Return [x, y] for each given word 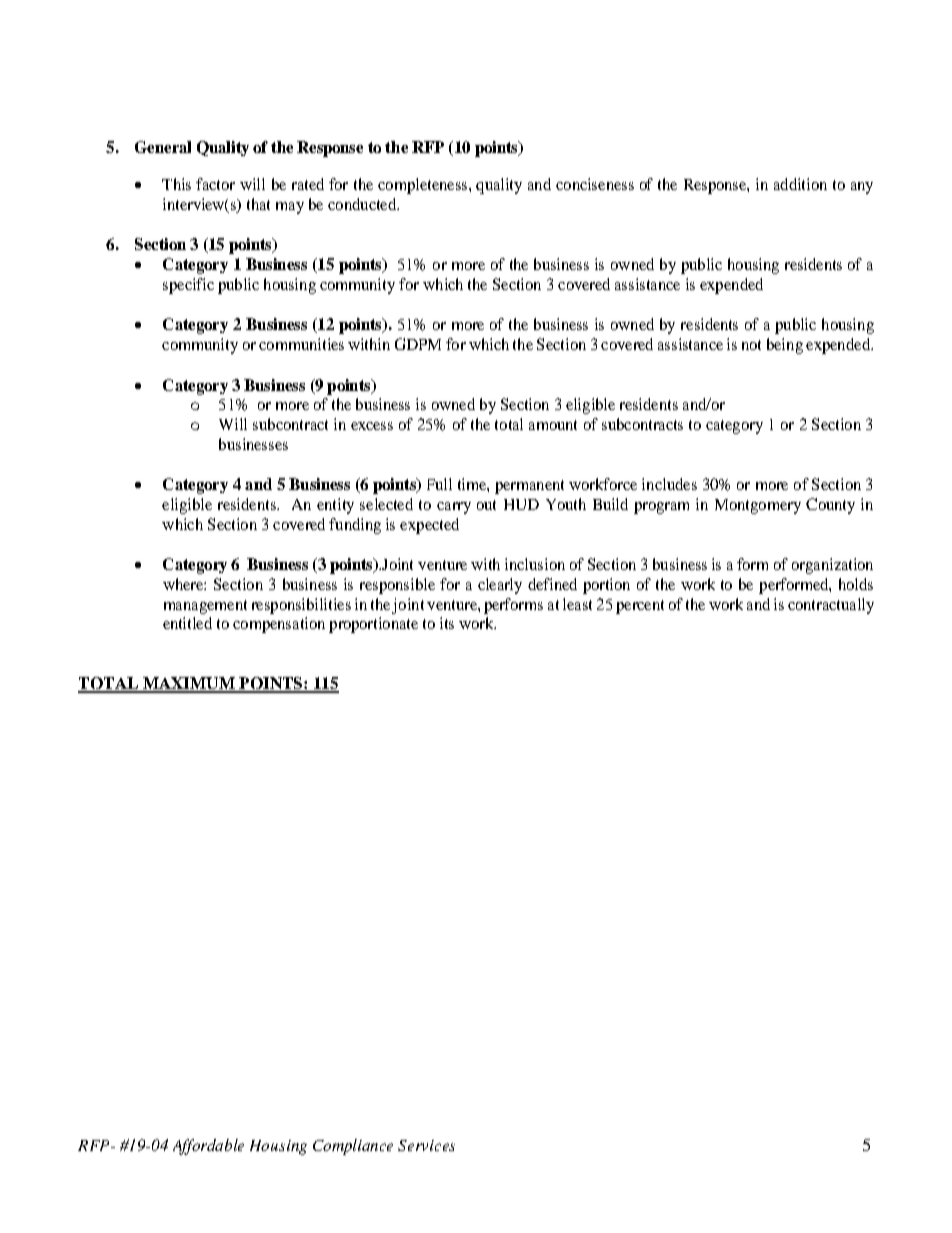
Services [426, 1145]
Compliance [353, 1147]
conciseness [595, 184]
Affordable [208, 1147]
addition [800, 184]
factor [215, 184]
